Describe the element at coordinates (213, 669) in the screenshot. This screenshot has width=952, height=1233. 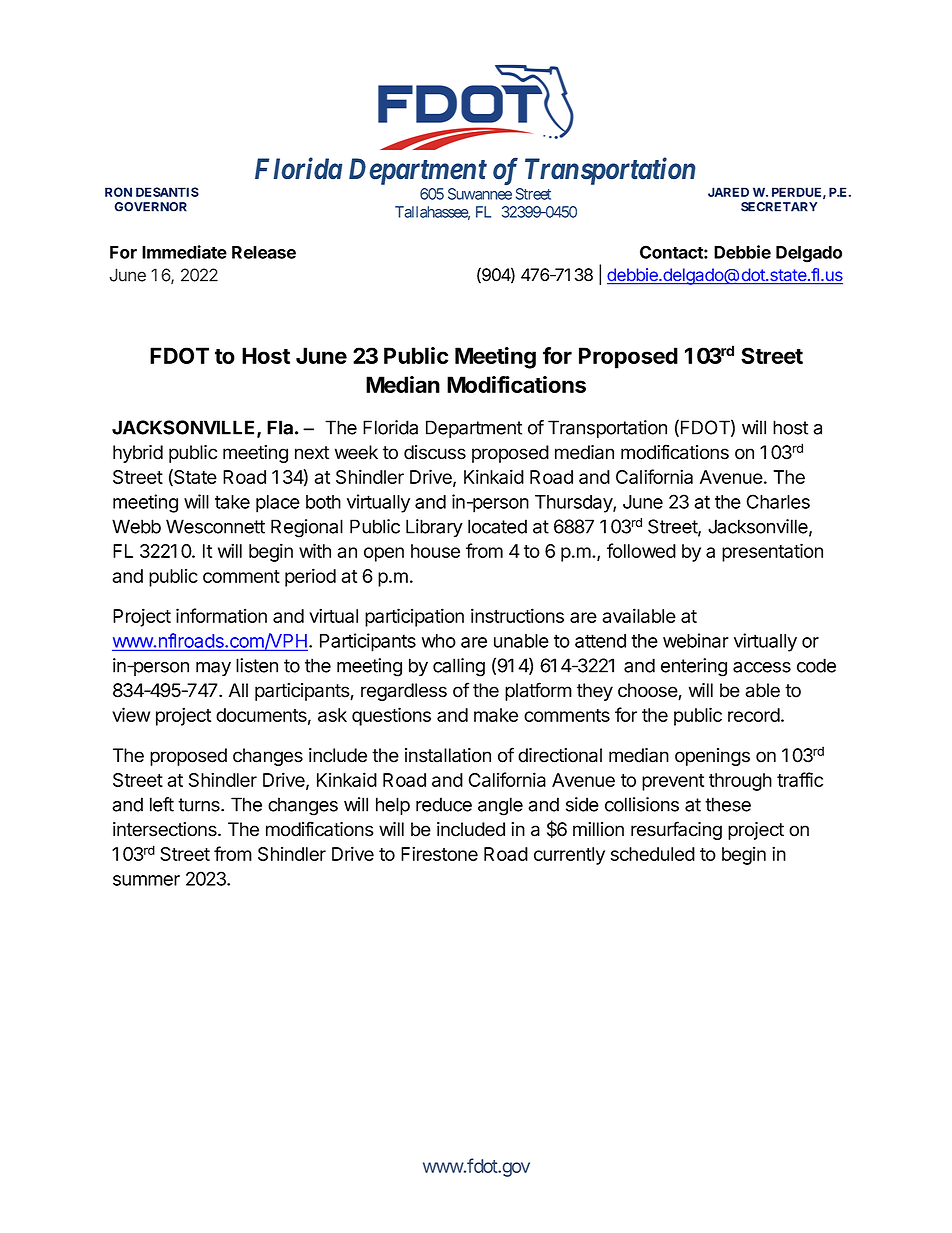
I see `may` at that location.
